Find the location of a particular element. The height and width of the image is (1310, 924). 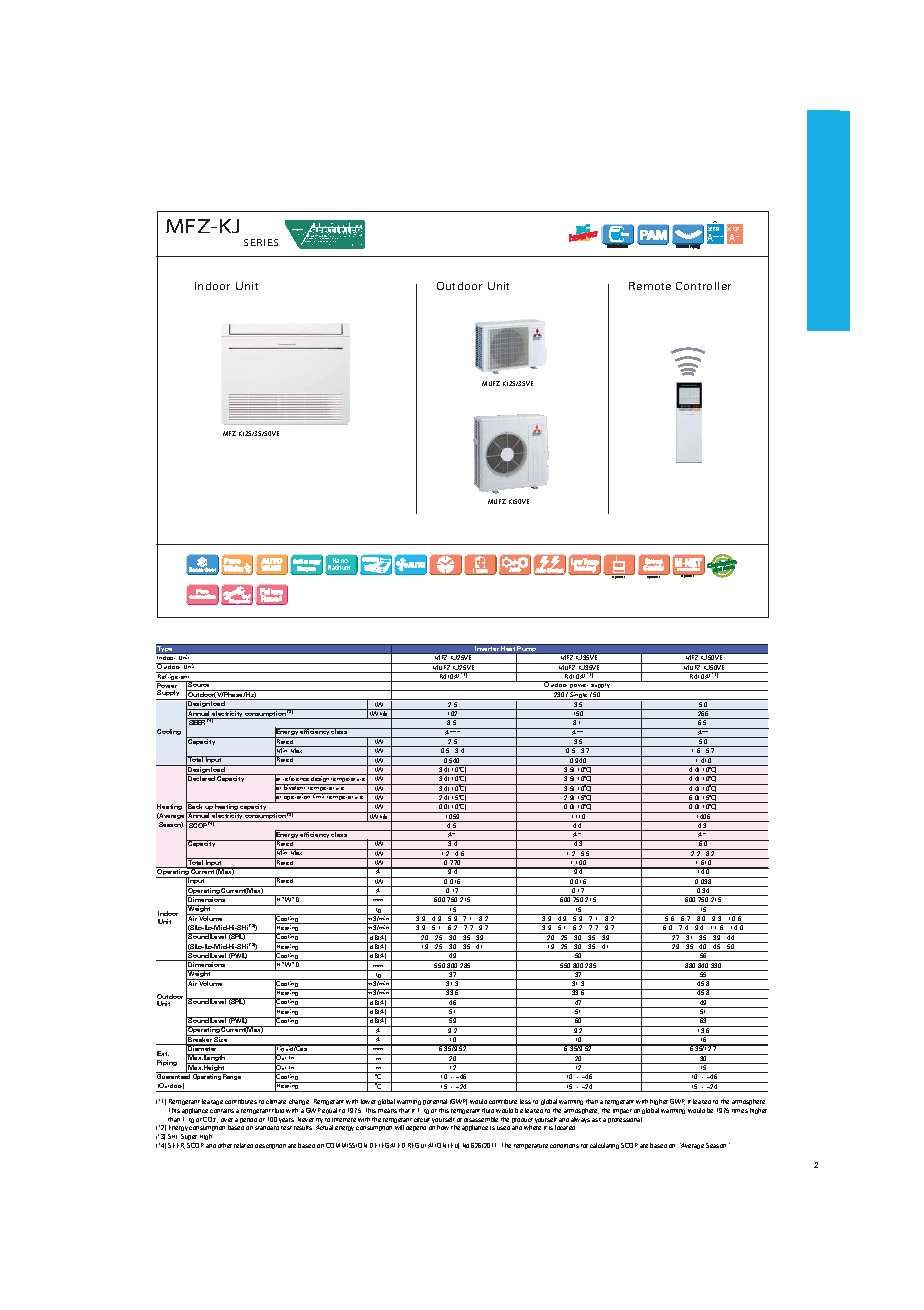

lower is located at coordinates (368, 1101).
